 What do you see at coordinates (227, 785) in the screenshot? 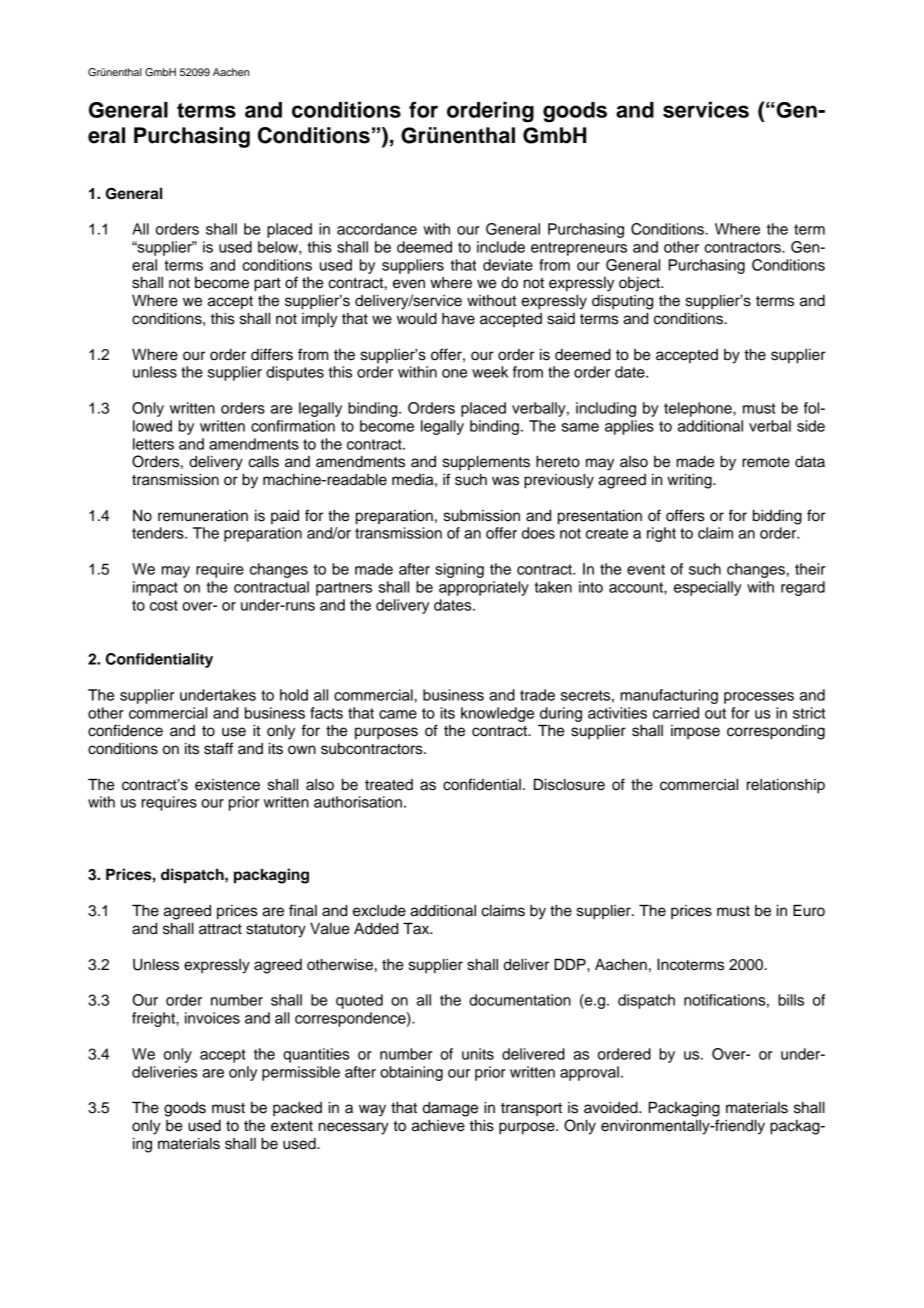
I see `existence` at bounding box center [227, 785].
